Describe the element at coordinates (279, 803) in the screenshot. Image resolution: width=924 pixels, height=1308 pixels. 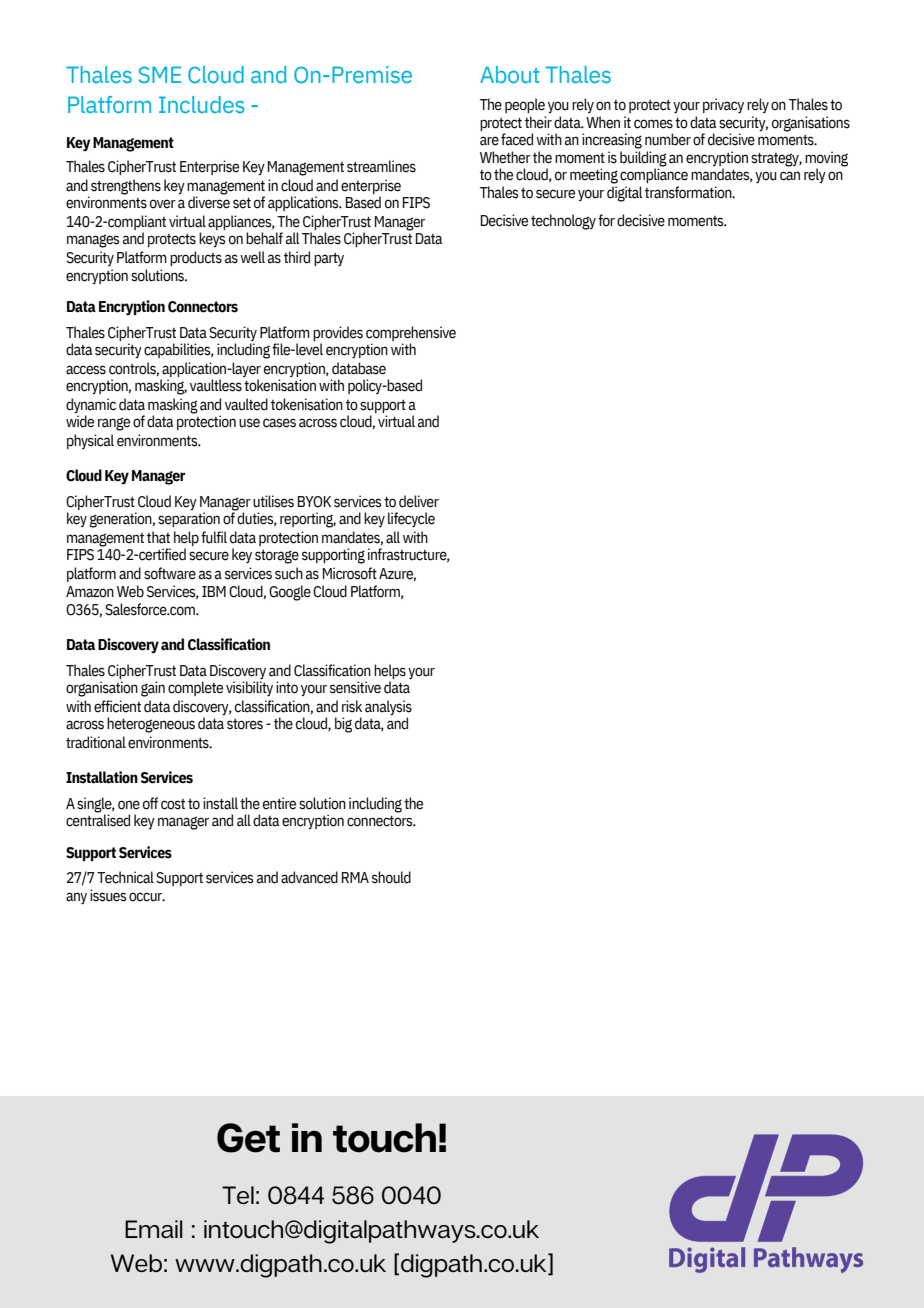
I see `entire` at that location.
